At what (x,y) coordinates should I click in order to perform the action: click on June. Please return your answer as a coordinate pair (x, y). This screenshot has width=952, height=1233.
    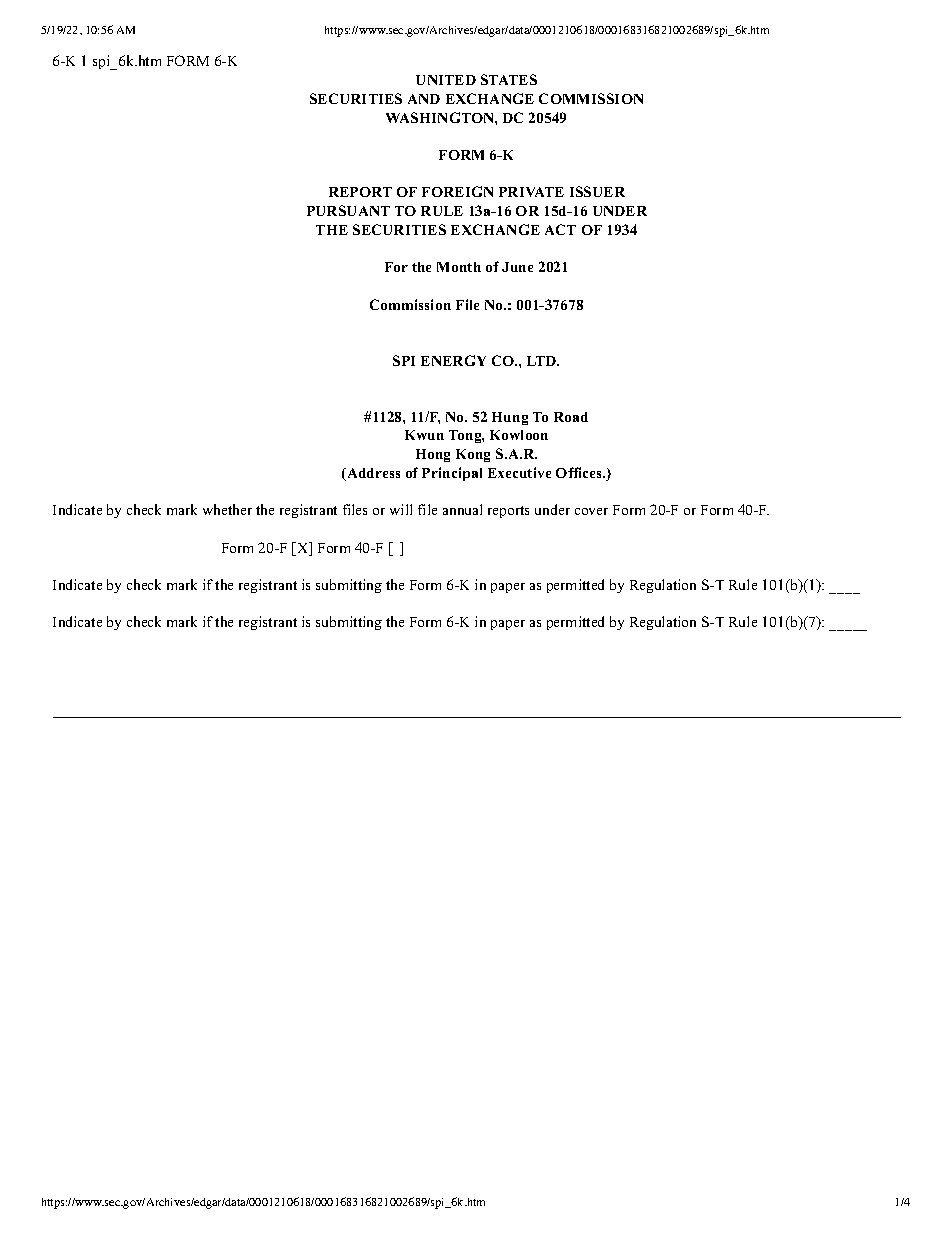
    Looking at the image, I should click on (517, 267).
